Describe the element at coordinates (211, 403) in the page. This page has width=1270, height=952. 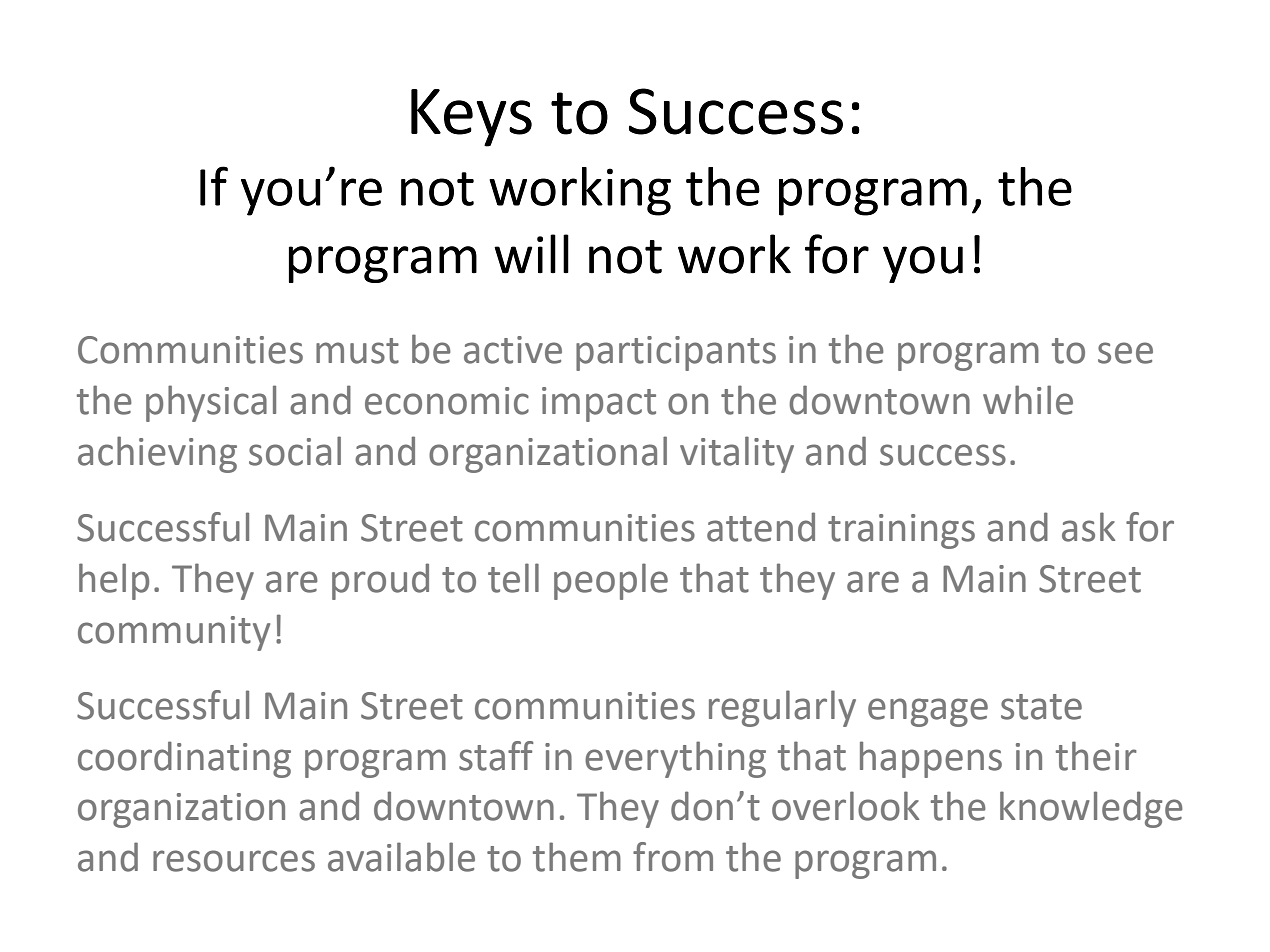
I see `physical` at that location.
